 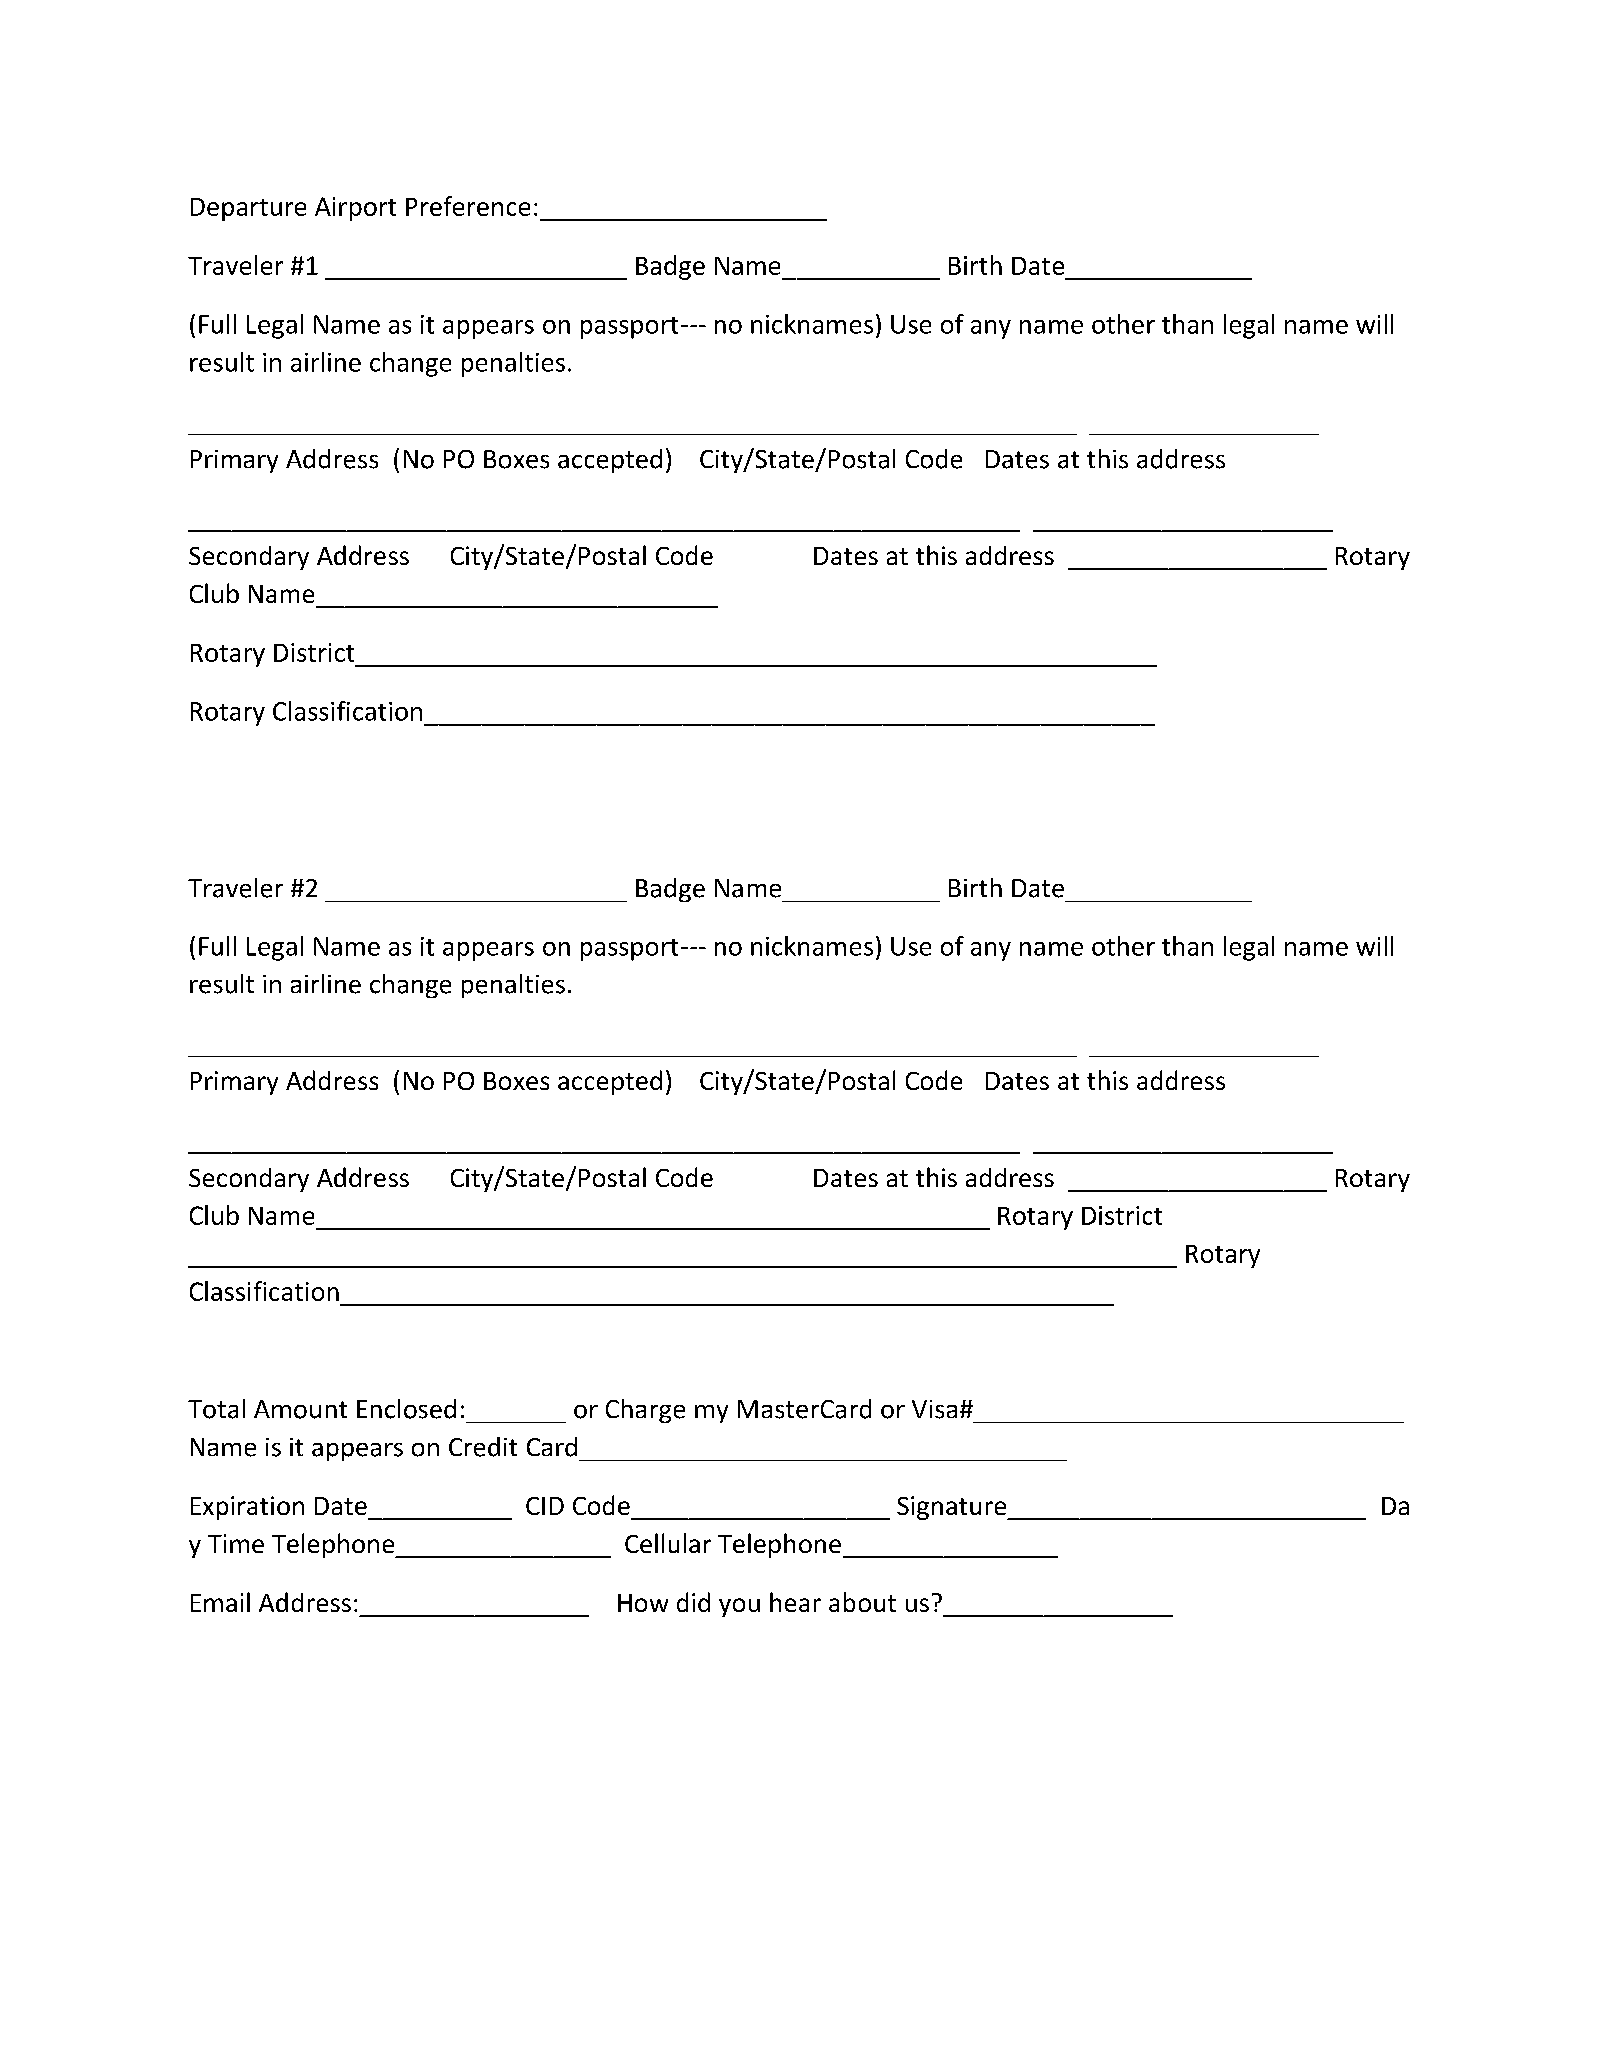 I want to click on hear, so click(x=795, y=1602).
